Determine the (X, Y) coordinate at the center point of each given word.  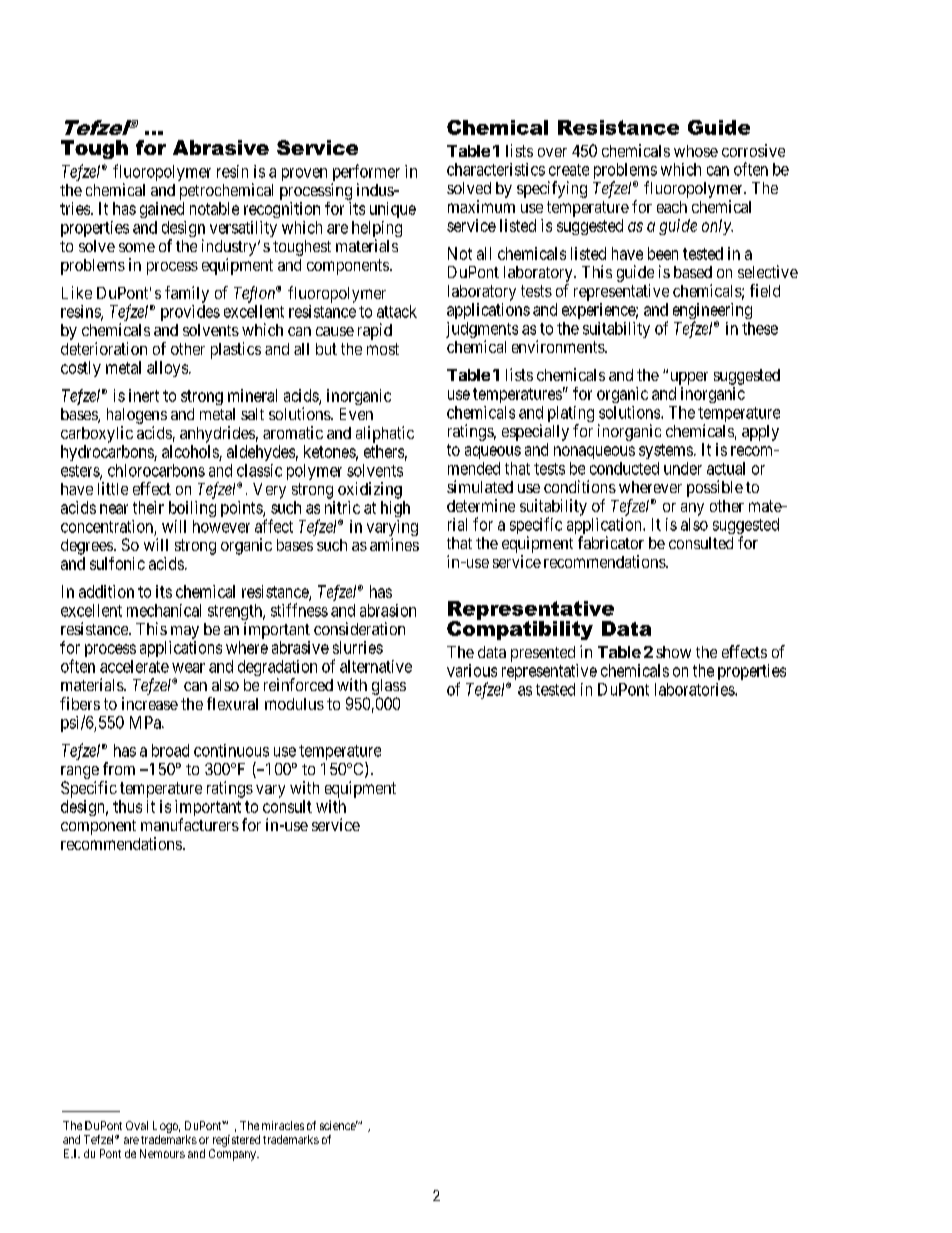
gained (162, 210)
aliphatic (385, 434)
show (673, 652)
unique (393, 210)
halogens (137, 417)
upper (687, 378)
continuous (231, 750)
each (672, 207)
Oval (137, 1125)
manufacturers (190, 824)
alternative (376, 666)
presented (543, 654)
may (185, 632)
